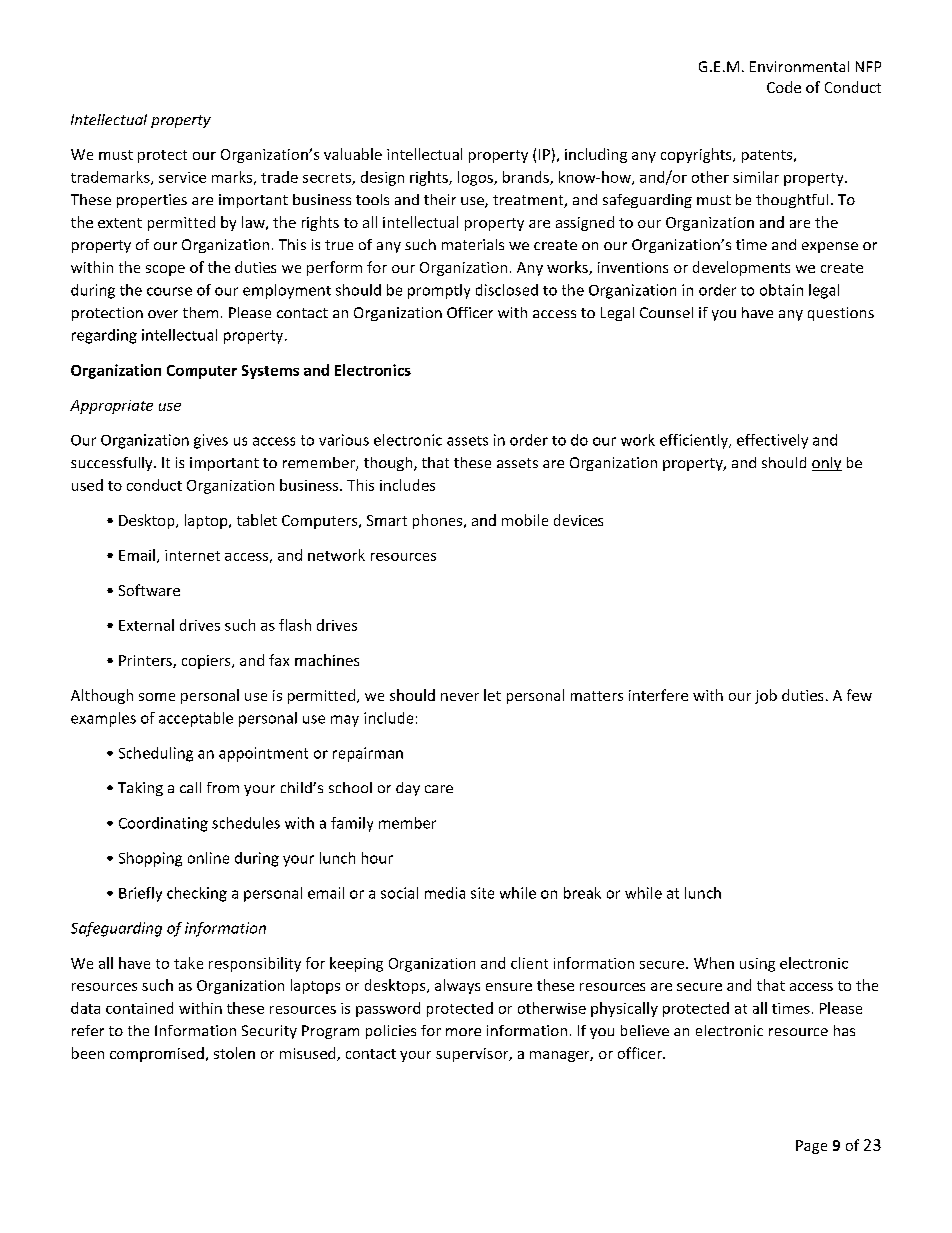 The width and height of the image is (952, 1233). Describe the element at coordinates (766, 696) in the image. I see `job` at that location.
